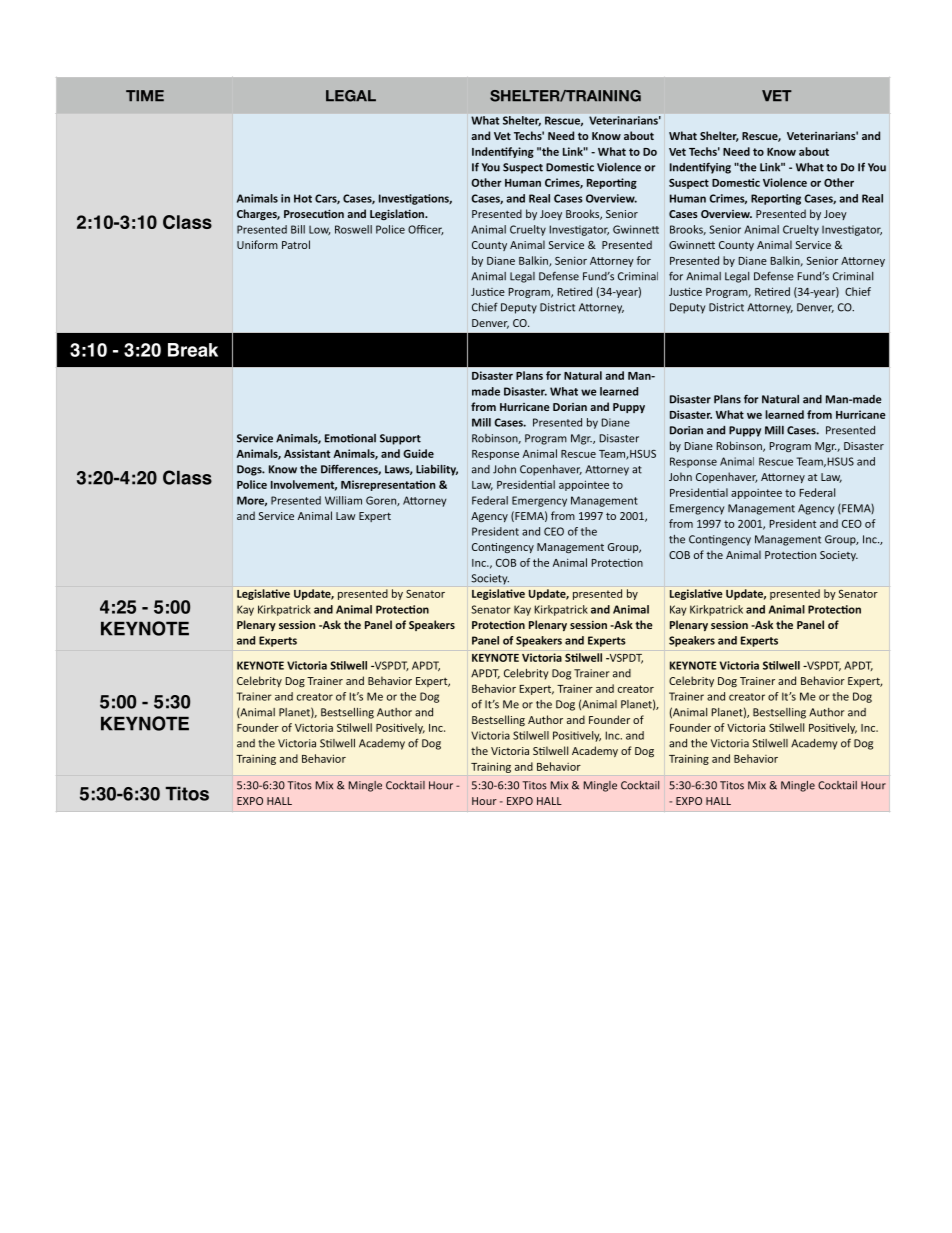 This page has height=1233, width=952. What do you see at coordinates (343, 500) in the page?
I see `William` at bounding box center [343, 500].
